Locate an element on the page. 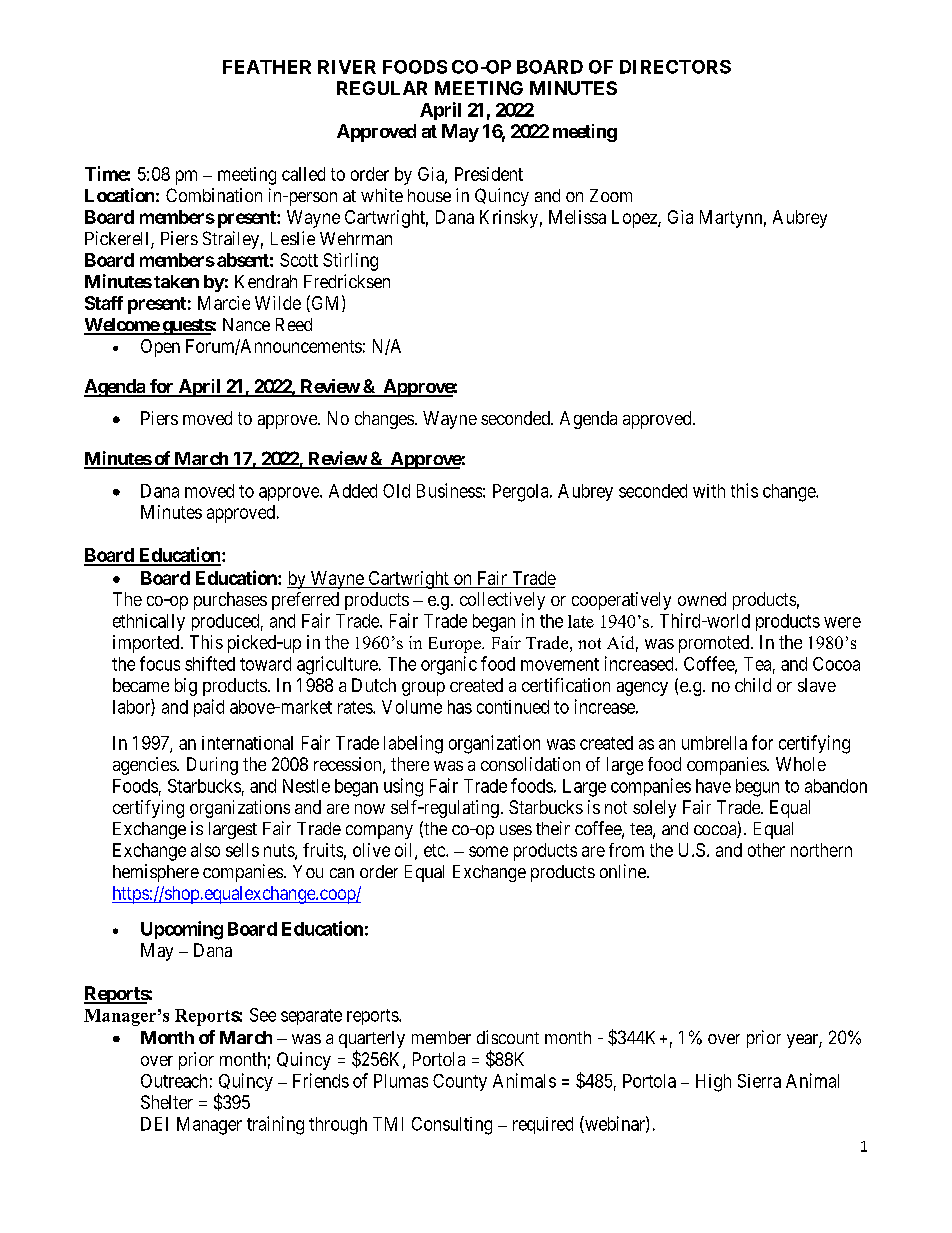 Image resolution: width=952 pixels, height=1233 pixels. Combination is located at coordinates (214, 195).
